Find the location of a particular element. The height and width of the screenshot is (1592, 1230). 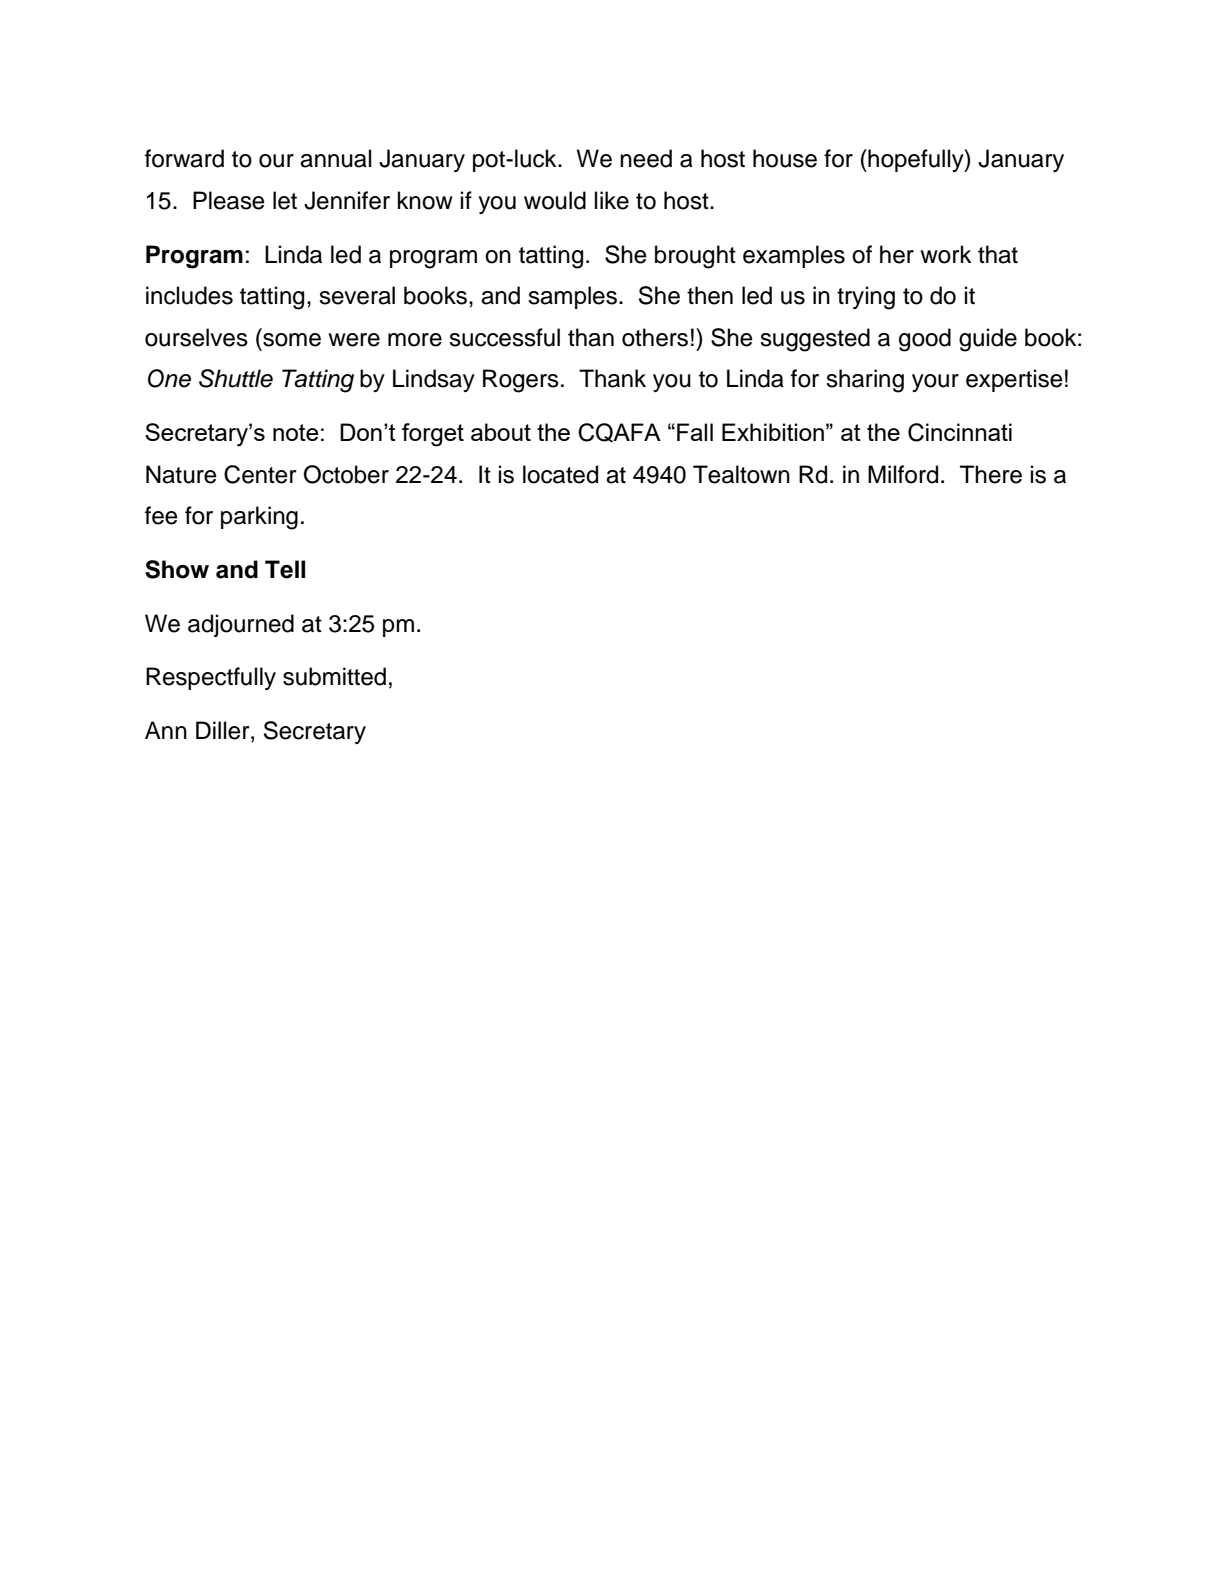

Respectfully is located at coordinates (211, 678).
